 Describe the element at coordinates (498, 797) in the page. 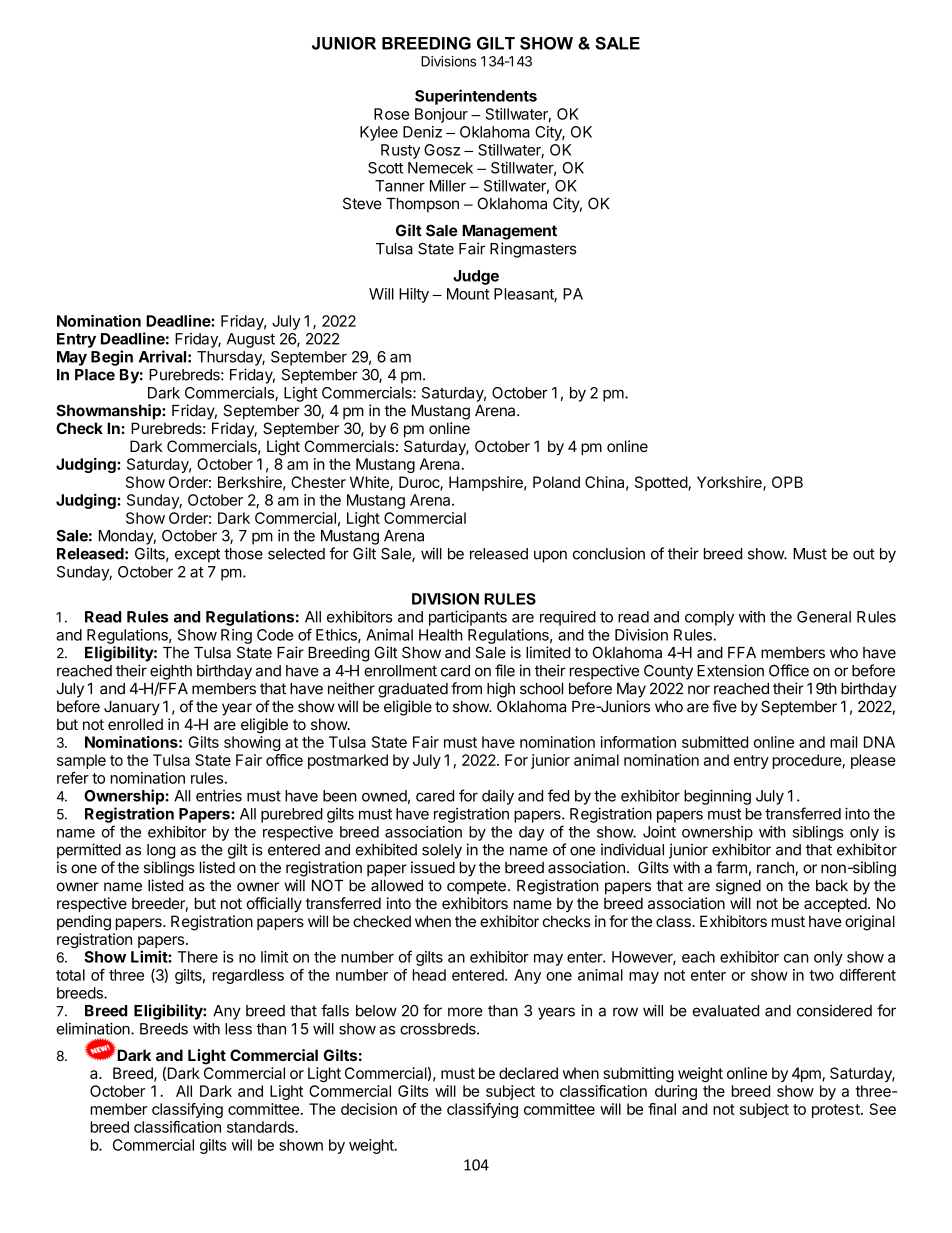

I see `daily` at that location.
